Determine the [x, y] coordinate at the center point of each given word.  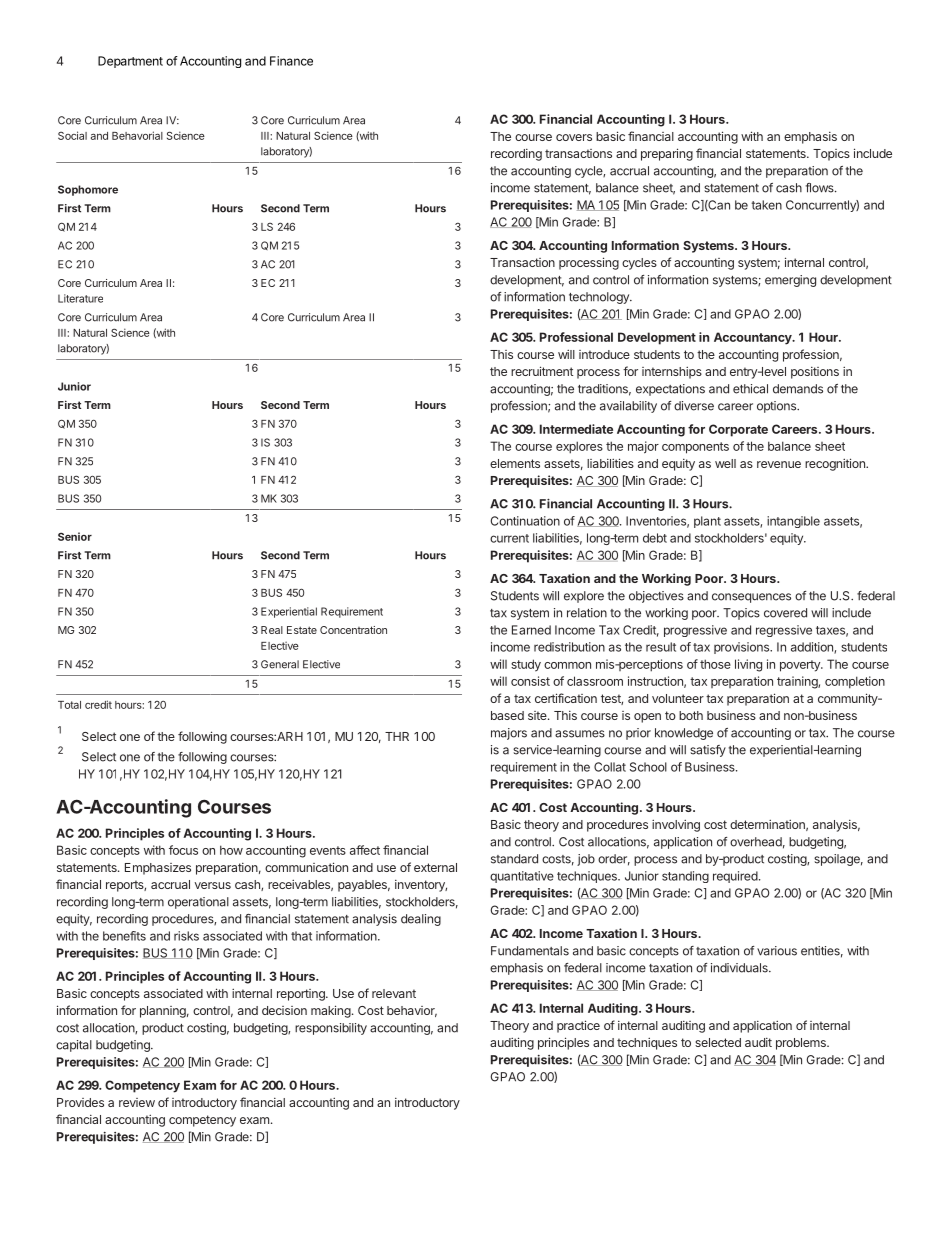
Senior [75, 536]
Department [130, 62]
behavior [412, 1011]
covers [574, 137]
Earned [531, 630]
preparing [667, 154]
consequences [751, 598]
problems [802, 1044]
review [137, 1102]
